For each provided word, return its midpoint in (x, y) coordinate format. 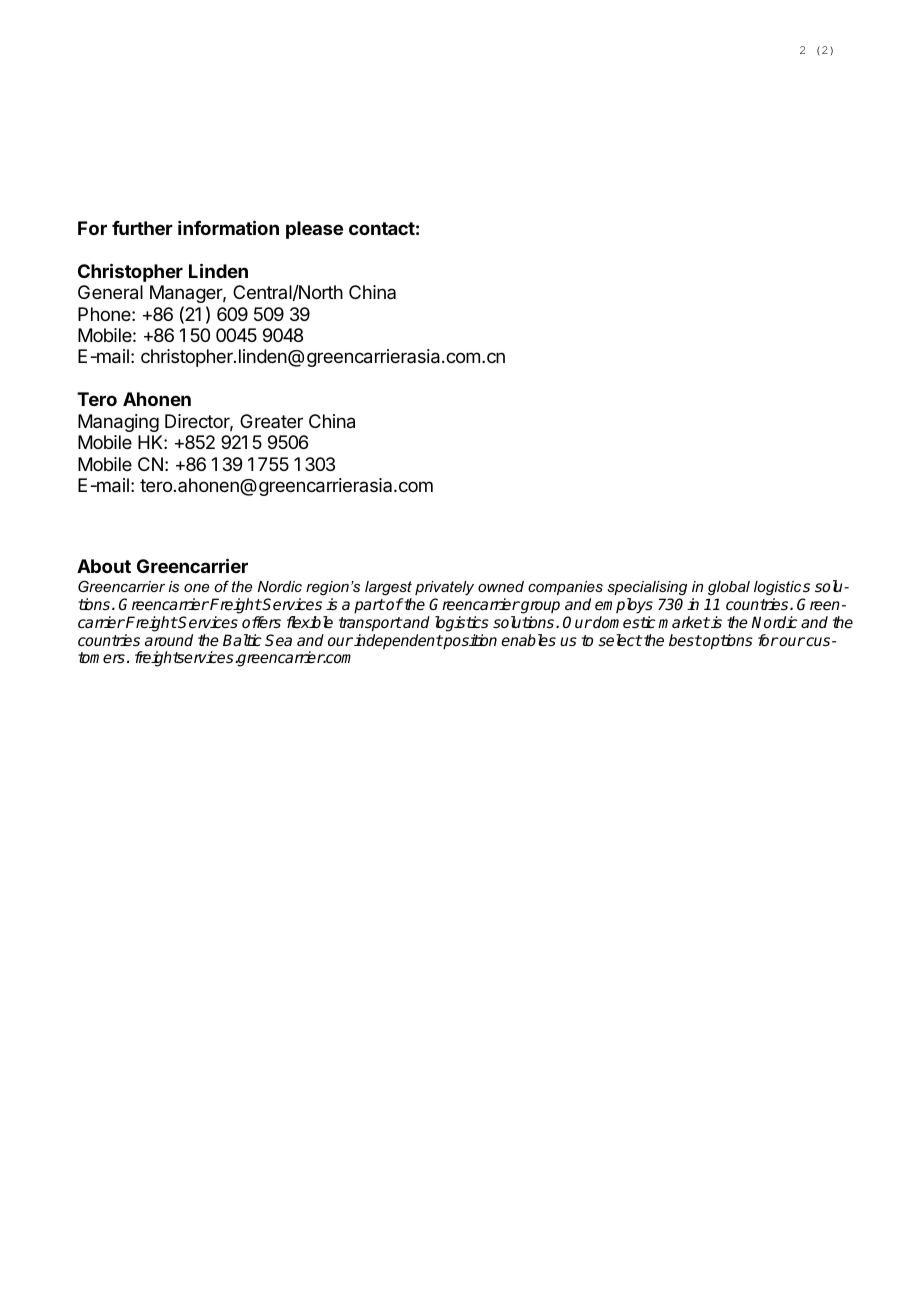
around (169, 640)
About (104, 566)
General (110, 292)
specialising (647, 588)
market (684, 622)
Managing (118, 423)
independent (397, 642)
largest (388, 588)
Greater (271, 421)
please (314, 230)
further (142, 228)
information (228, 227)
